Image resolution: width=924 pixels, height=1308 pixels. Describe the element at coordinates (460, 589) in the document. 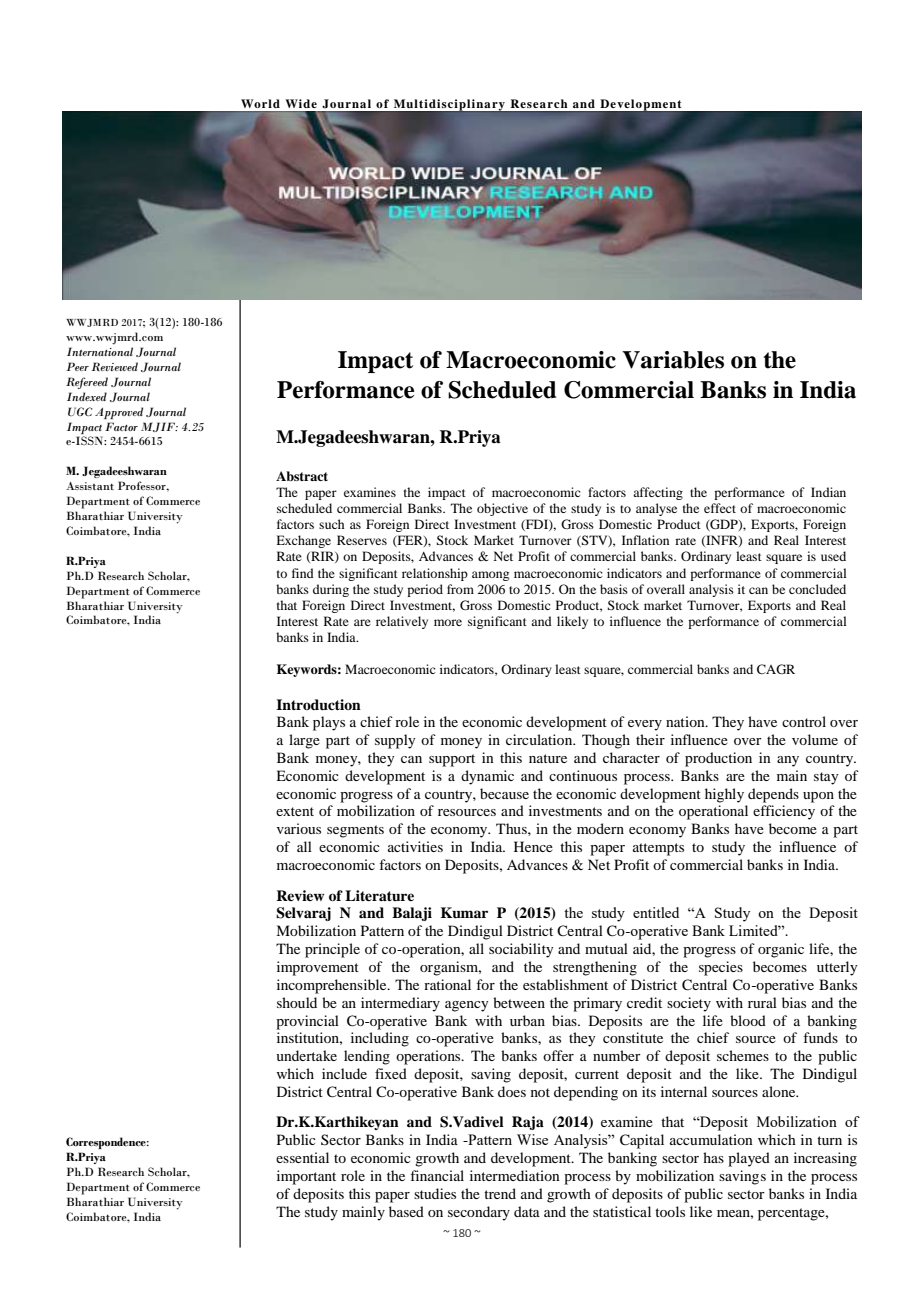

I see `from` at that location.
